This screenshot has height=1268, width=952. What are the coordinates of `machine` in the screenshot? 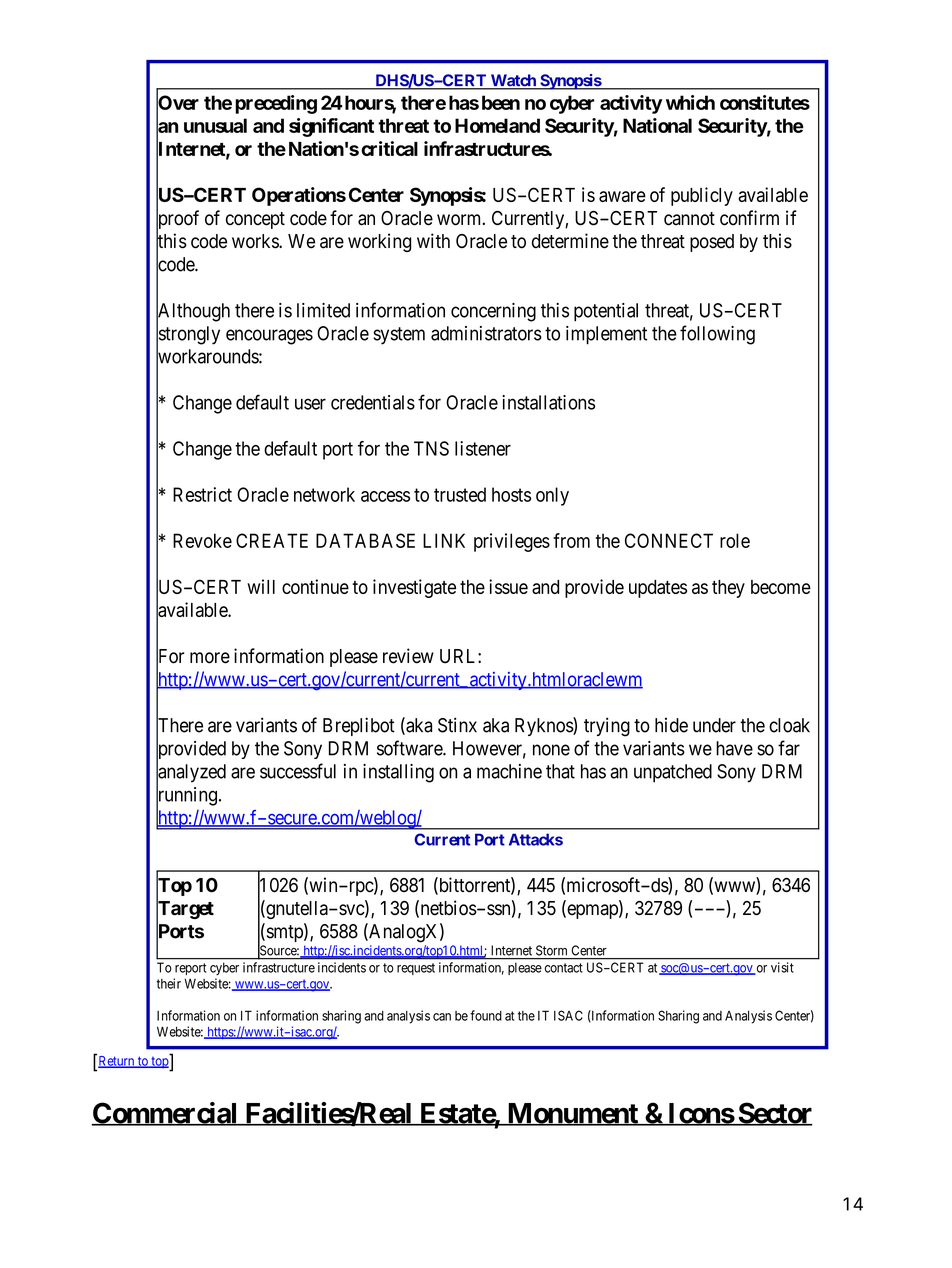 It's located at (509, 771).
